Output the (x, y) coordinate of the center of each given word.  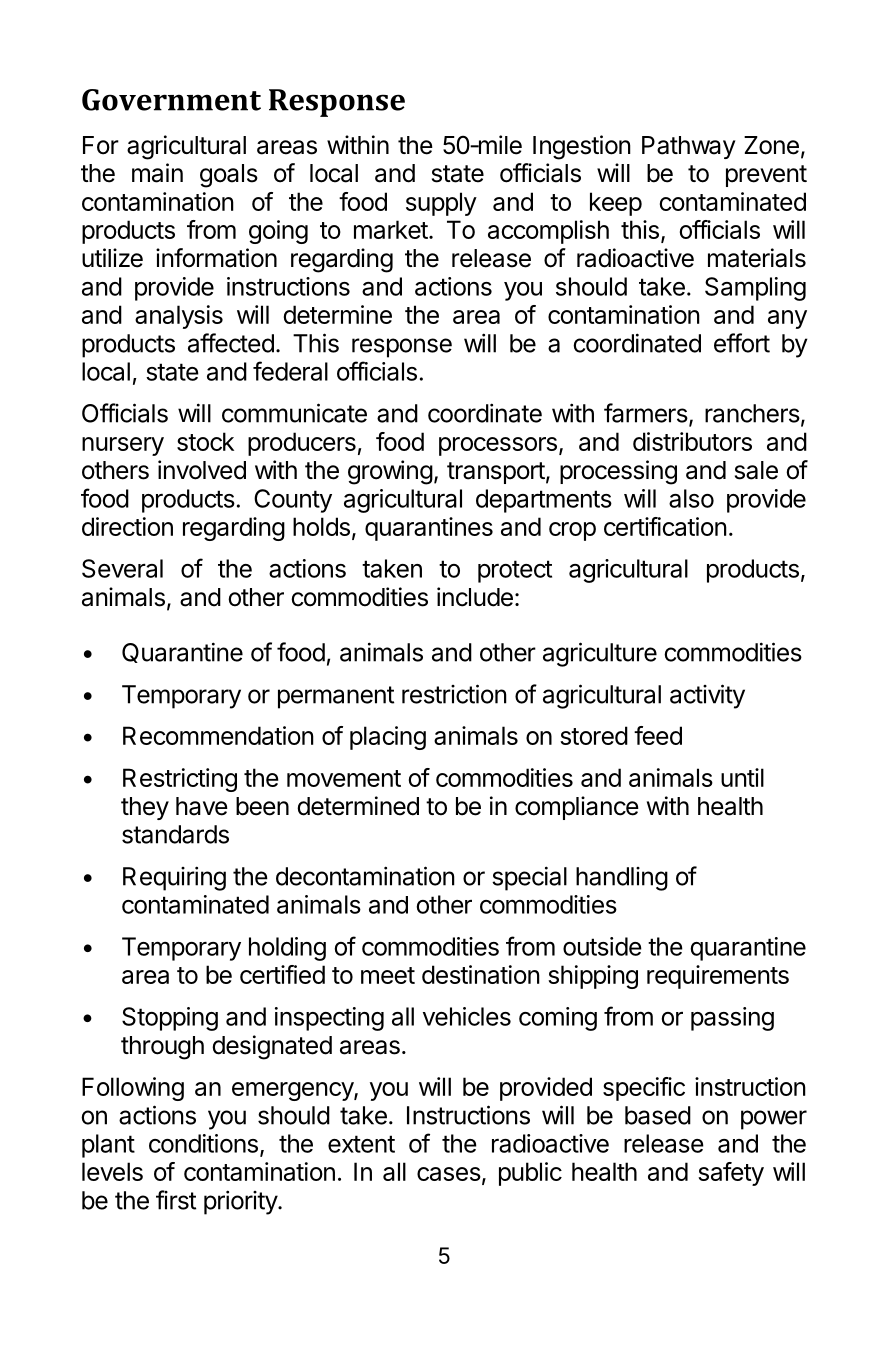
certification (665, 526)
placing (388, 738)
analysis (179, 317)
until (742, 777)
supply (441, 204)
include (475, 597)
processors (498, 446)
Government (171, 100)
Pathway (689, 147)
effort (742, 343)
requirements (718, 977)
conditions (203, 1143)
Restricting (180, 780)
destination (481, 974)
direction (127, 526)
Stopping (170, 1019)
